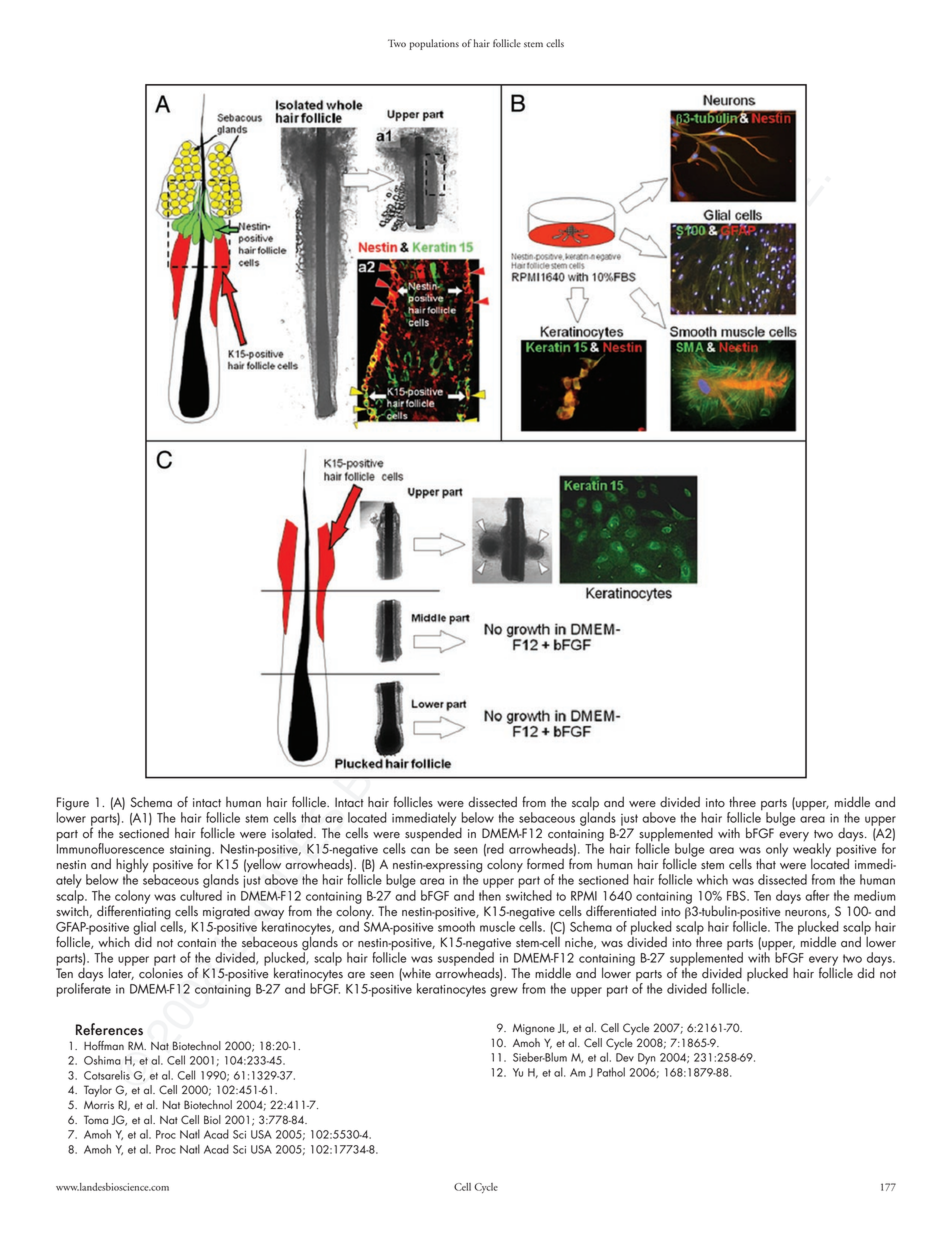 This screenshot has height=1233, width=952. I want to click on Biol, so click(212, 1120).
